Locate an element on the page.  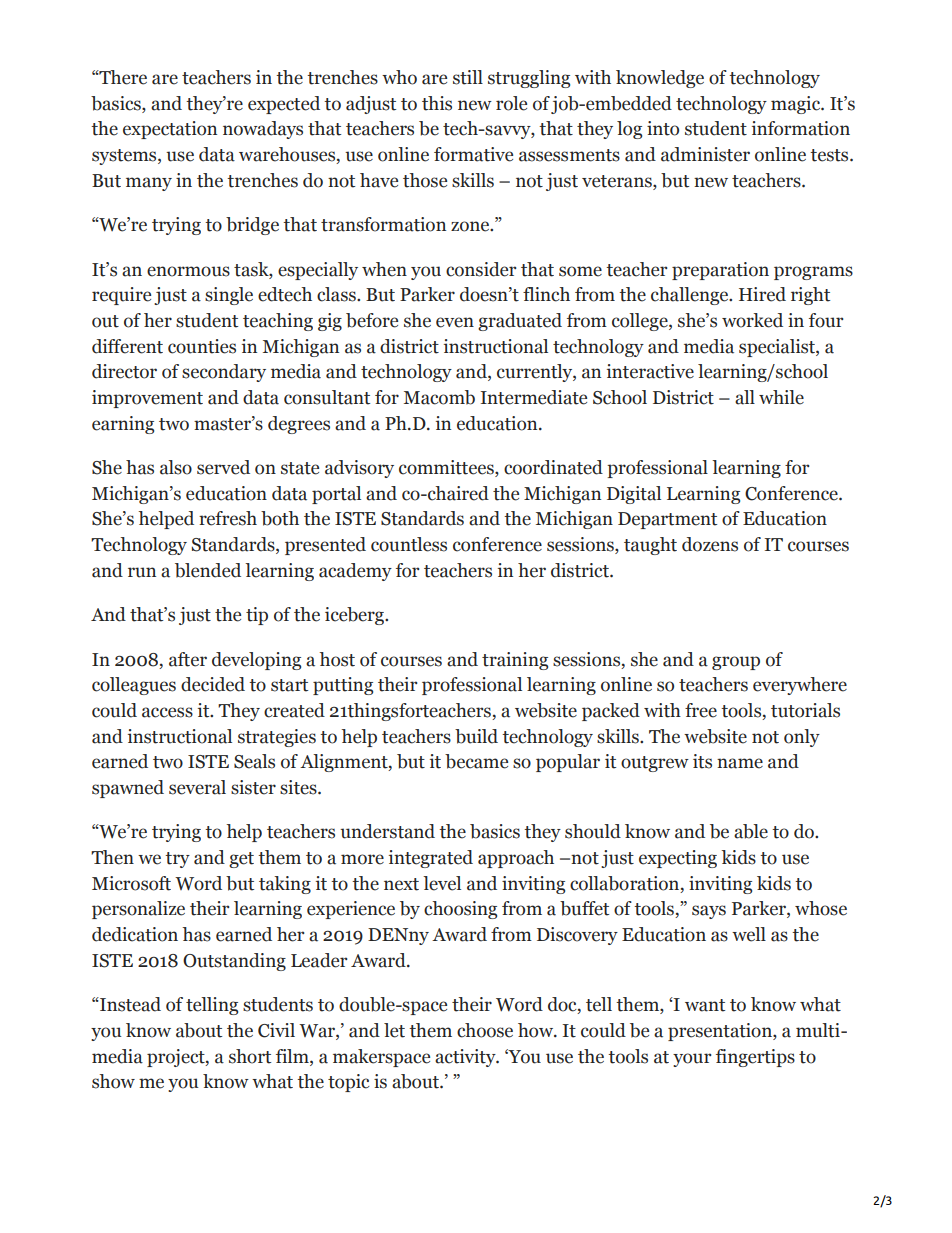
short is located at coordinates (250, 1056).
